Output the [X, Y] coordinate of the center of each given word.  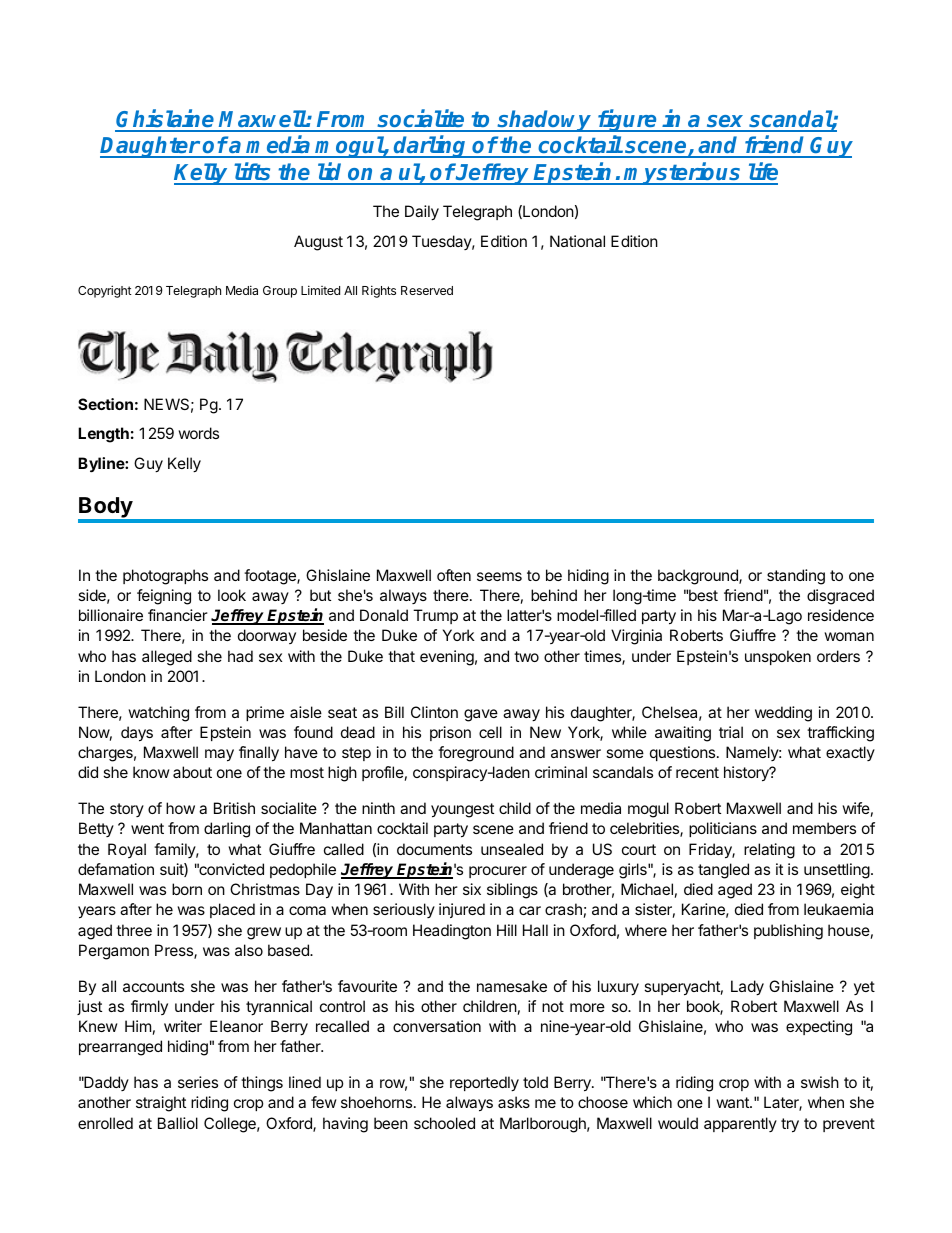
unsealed [512, 849]
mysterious [683, 173]
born [187, 889]
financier [178, 615]
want [733, 1102]
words [198, 433]
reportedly [484, 1084]
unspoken [778, 657]
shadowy [544, 121]
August [318, 243]
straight [161, 1104]
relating [769, 851]
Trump [435, 616]
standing [796, 577]
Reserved [427, 290]
